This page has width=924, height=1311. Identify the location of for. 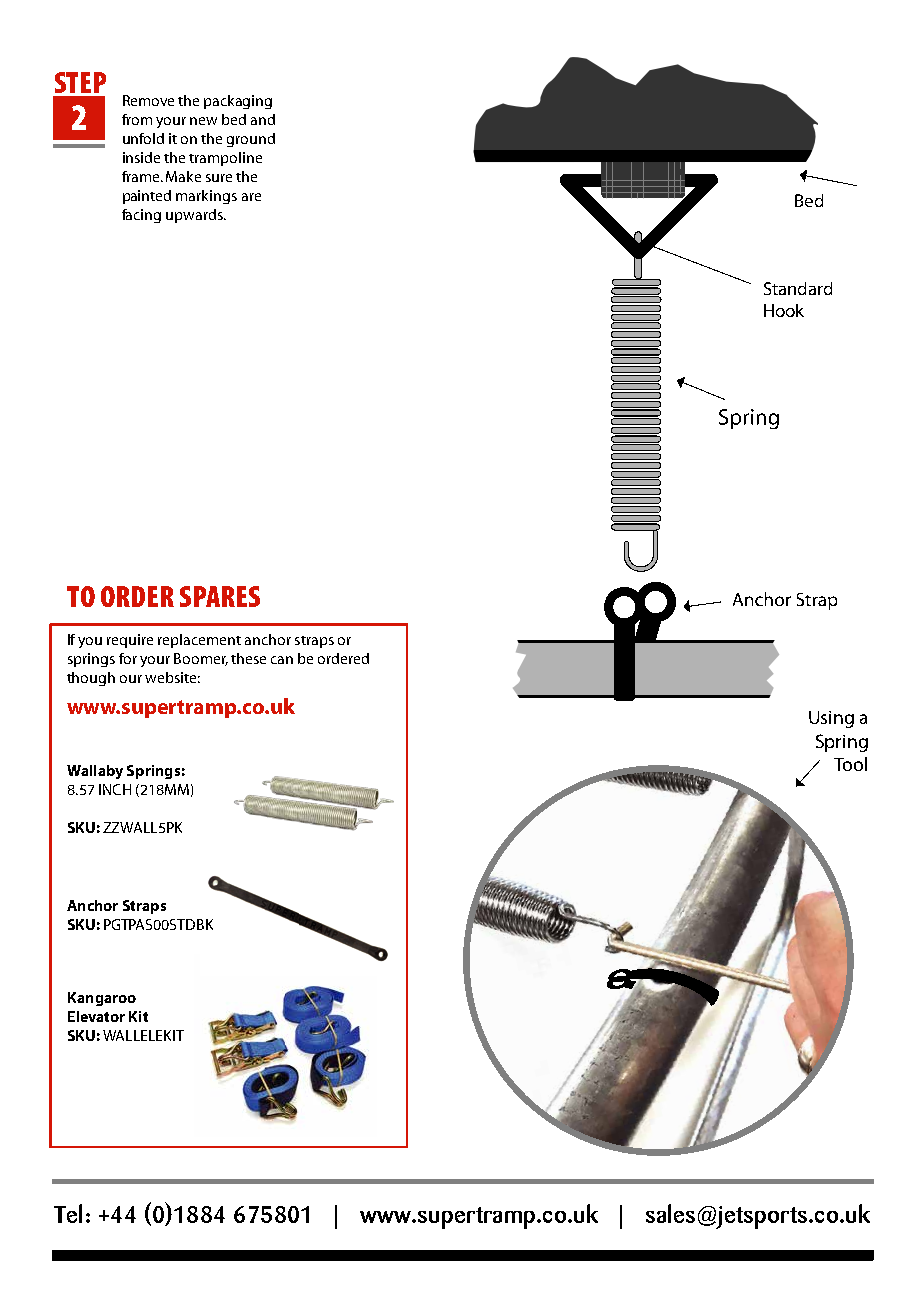
(128, 658).
